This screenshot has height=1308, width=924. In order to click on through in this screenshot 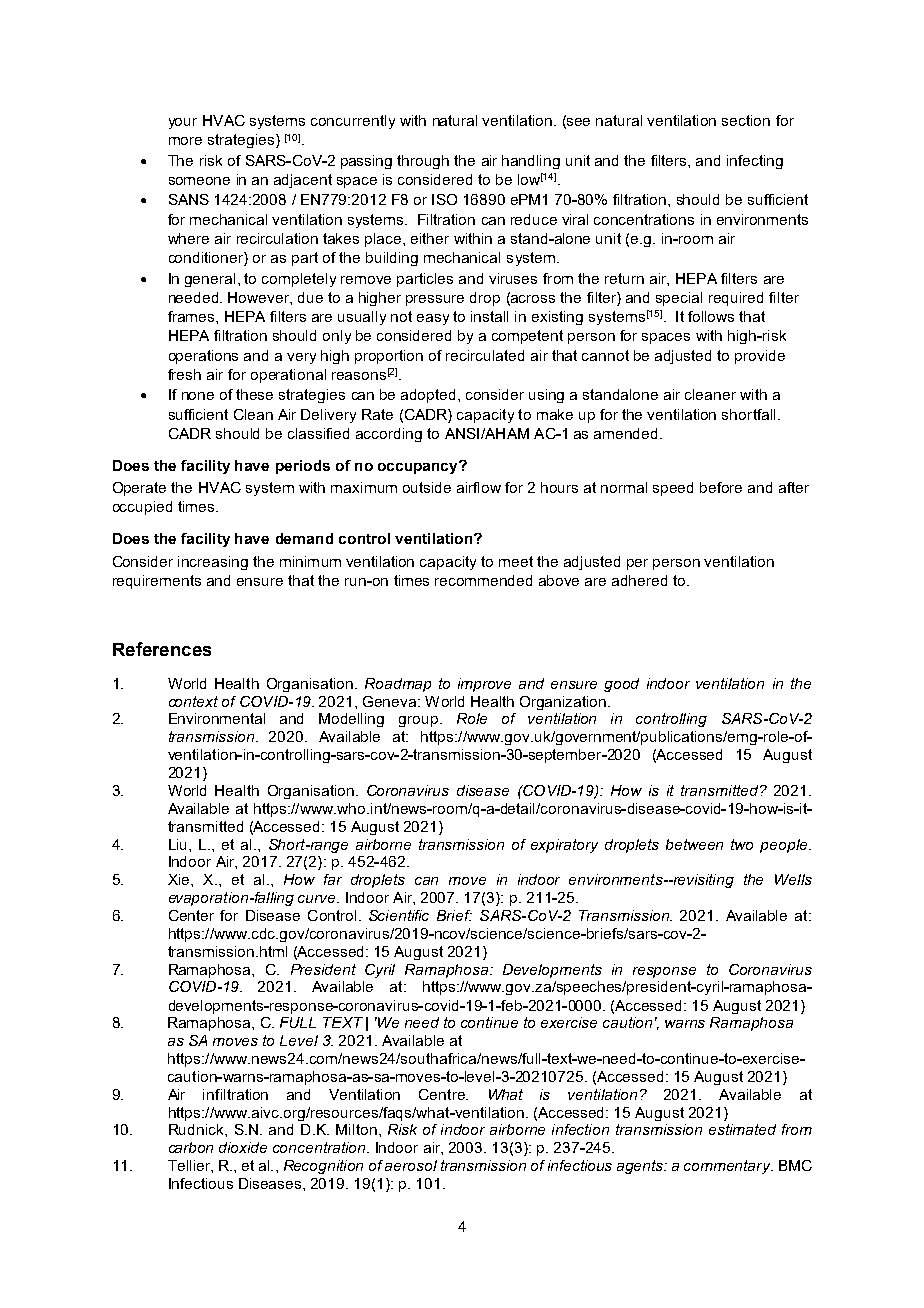, I will do `click(423, 162)`.
